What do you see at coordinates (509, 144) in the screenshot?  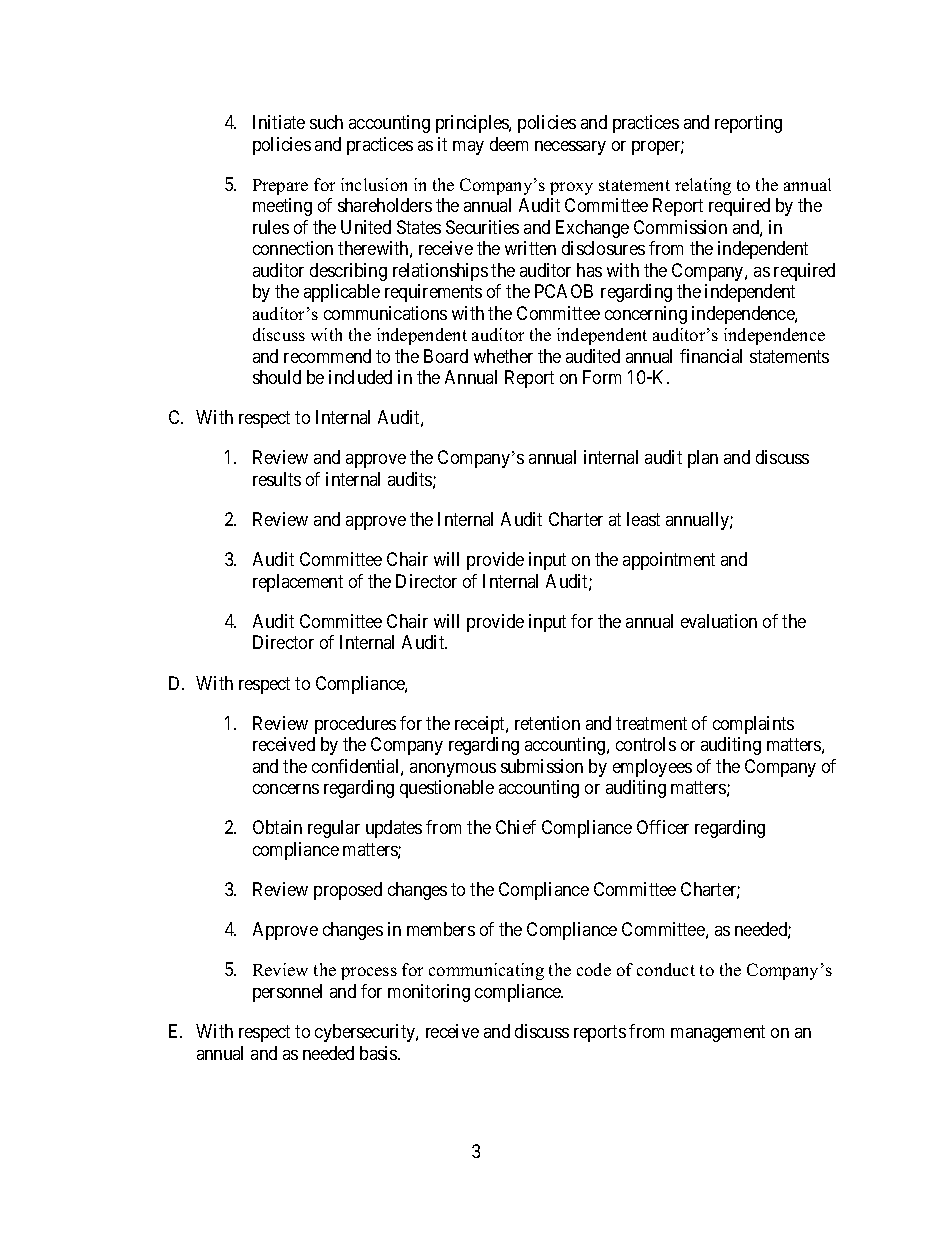 I see `deem` at bounding box center [509, 144].
